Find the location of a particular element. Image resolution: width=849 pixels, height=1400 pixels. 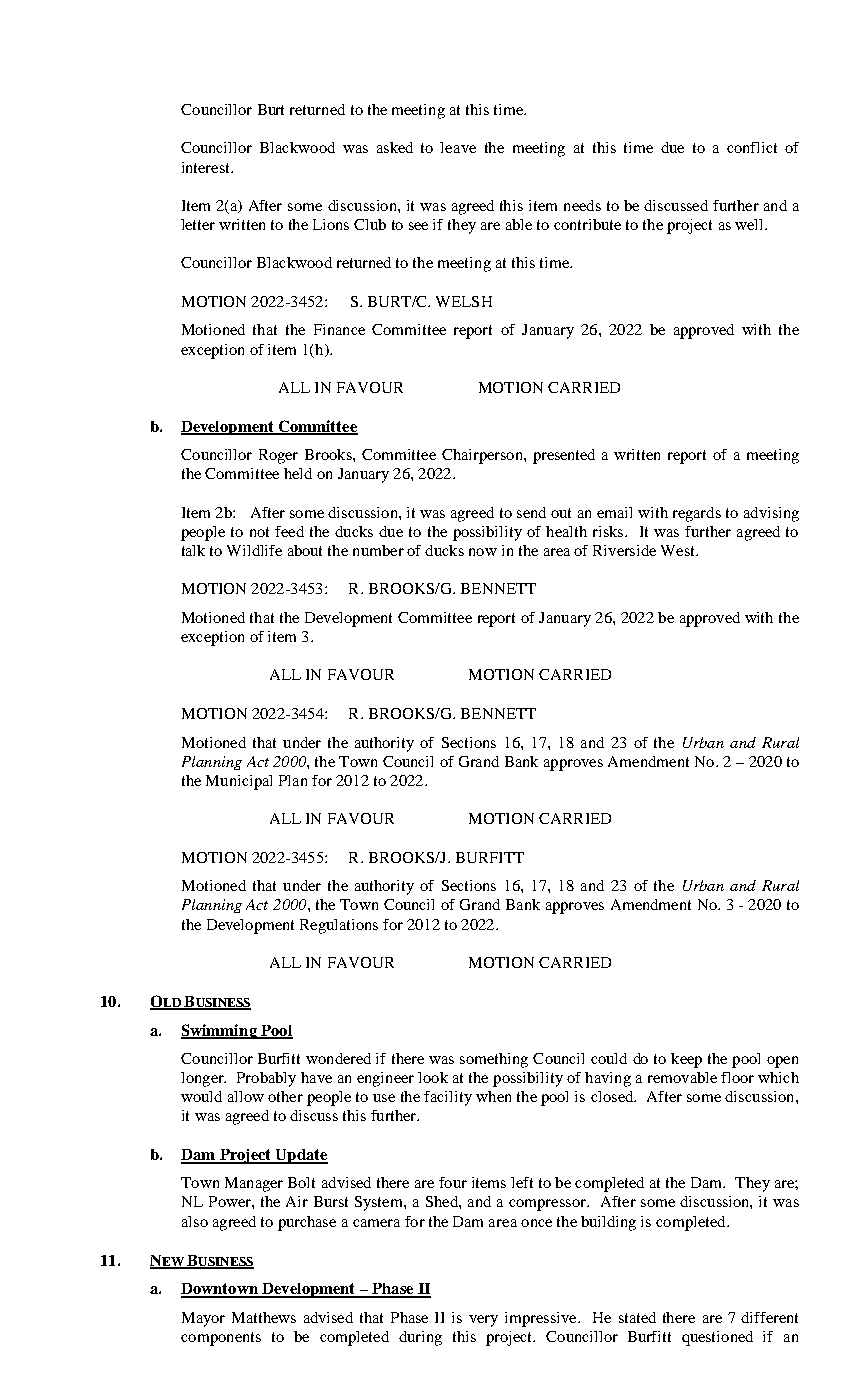

conflict is located at coordinates (752, 147).
